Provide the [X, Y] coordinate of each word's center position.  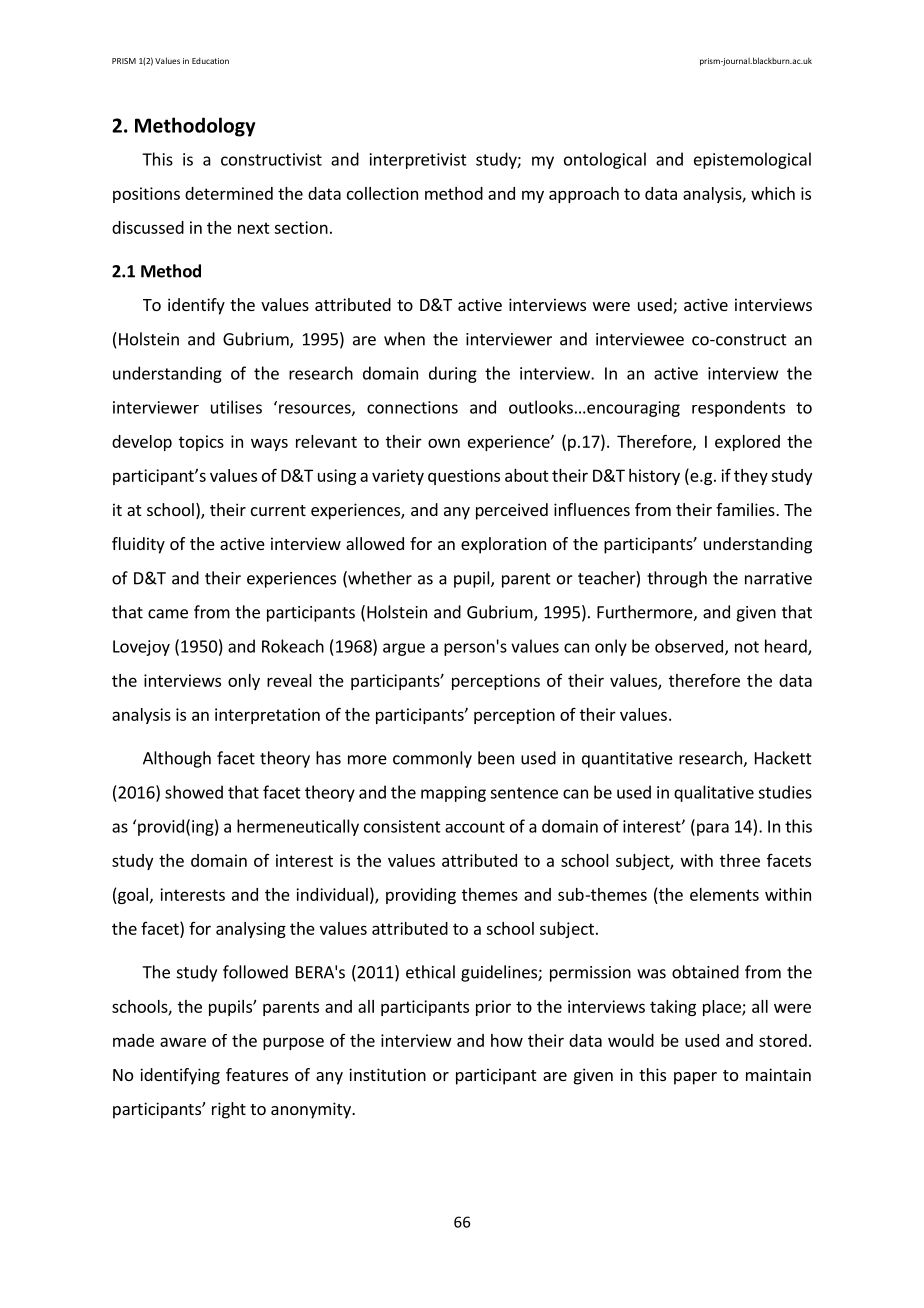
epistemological [752, 160]
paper [695, 1078]
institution [387, 1074]
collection [382, 193]
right [229, 1110]
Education [210, 61]
